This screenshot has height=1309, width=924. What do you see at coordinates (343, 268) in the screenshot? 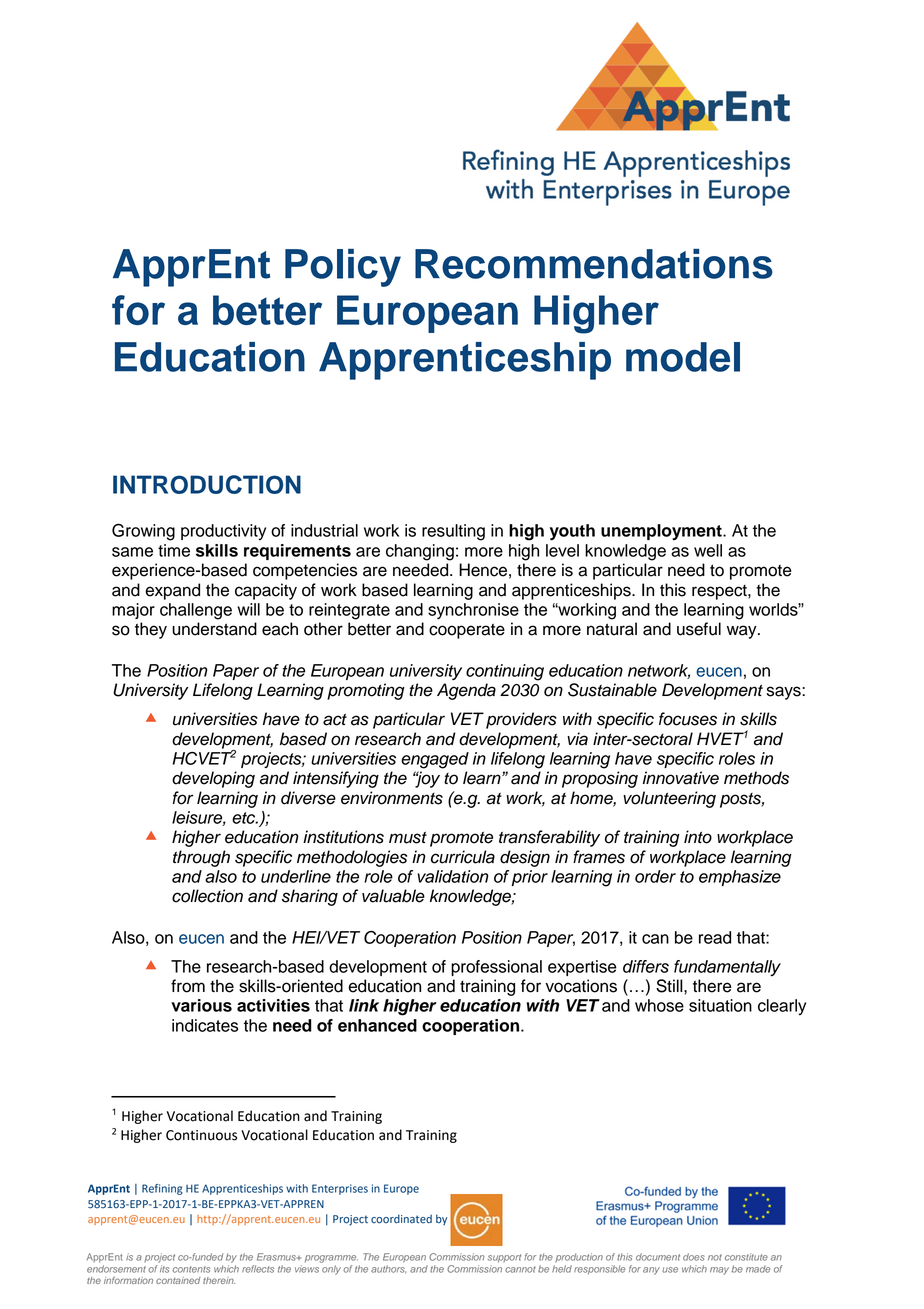
I see `Policy` at bounding box center [343, 268].
